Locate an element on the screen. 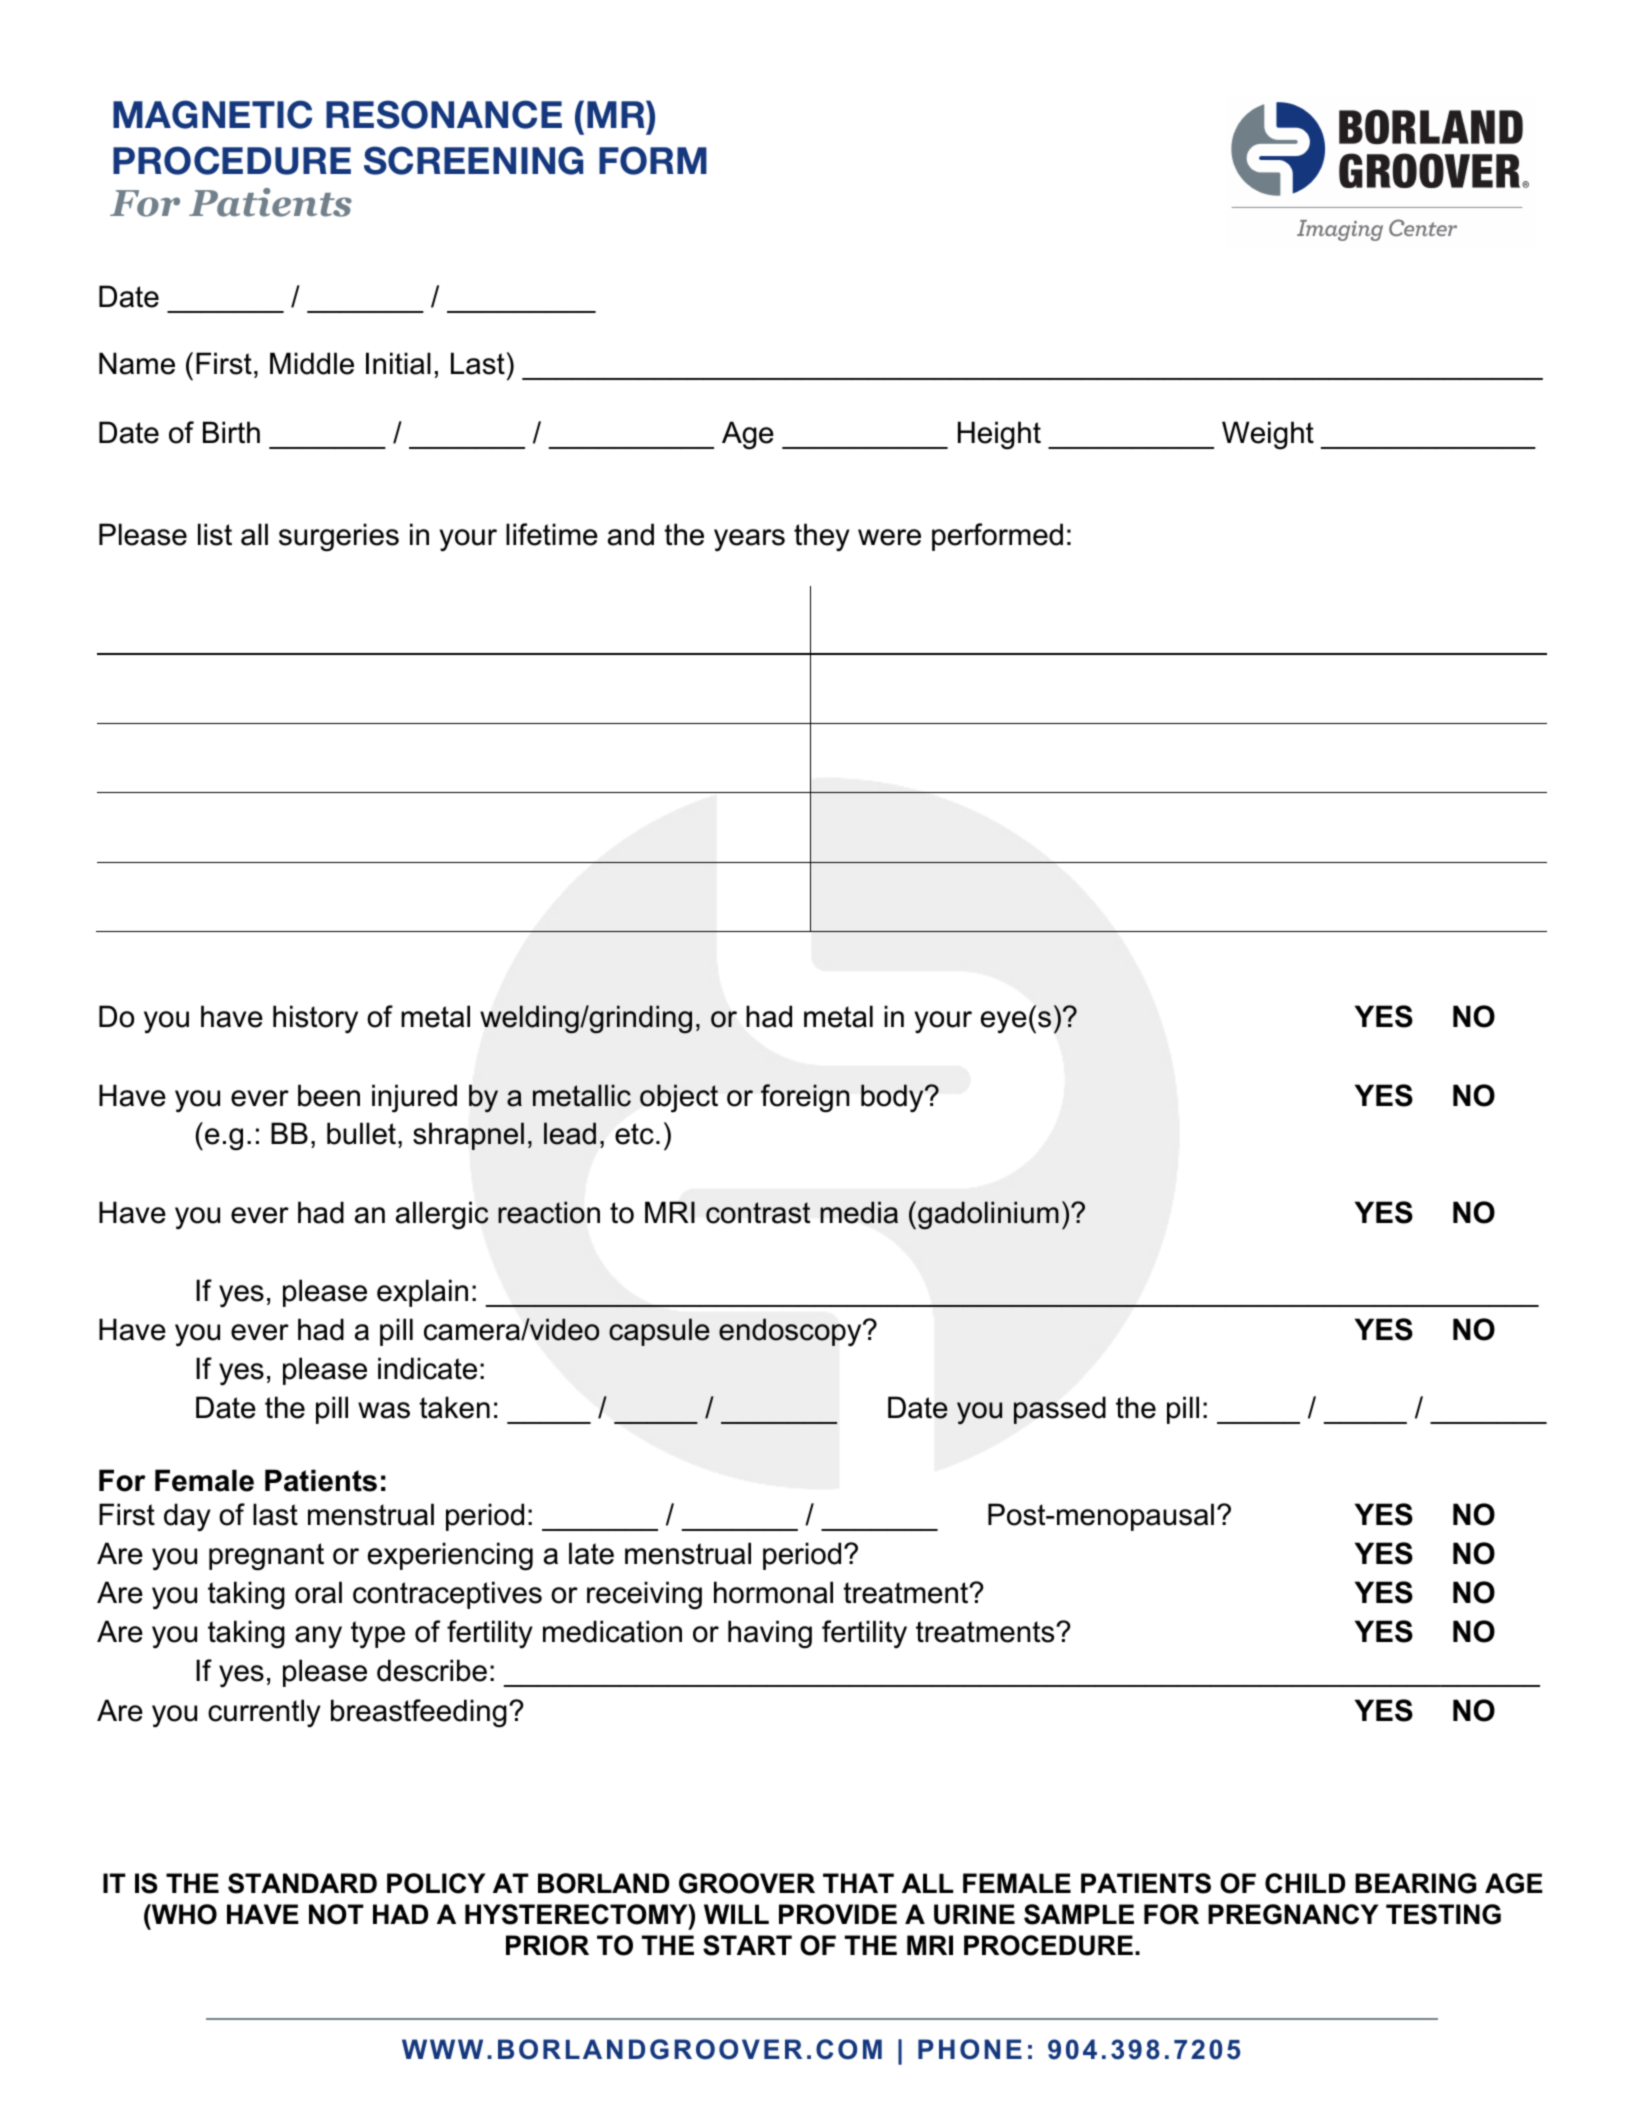 The width and height of the screenshot is (1644, 2128). MAGNETIC is located at coordinates (212, 114).
